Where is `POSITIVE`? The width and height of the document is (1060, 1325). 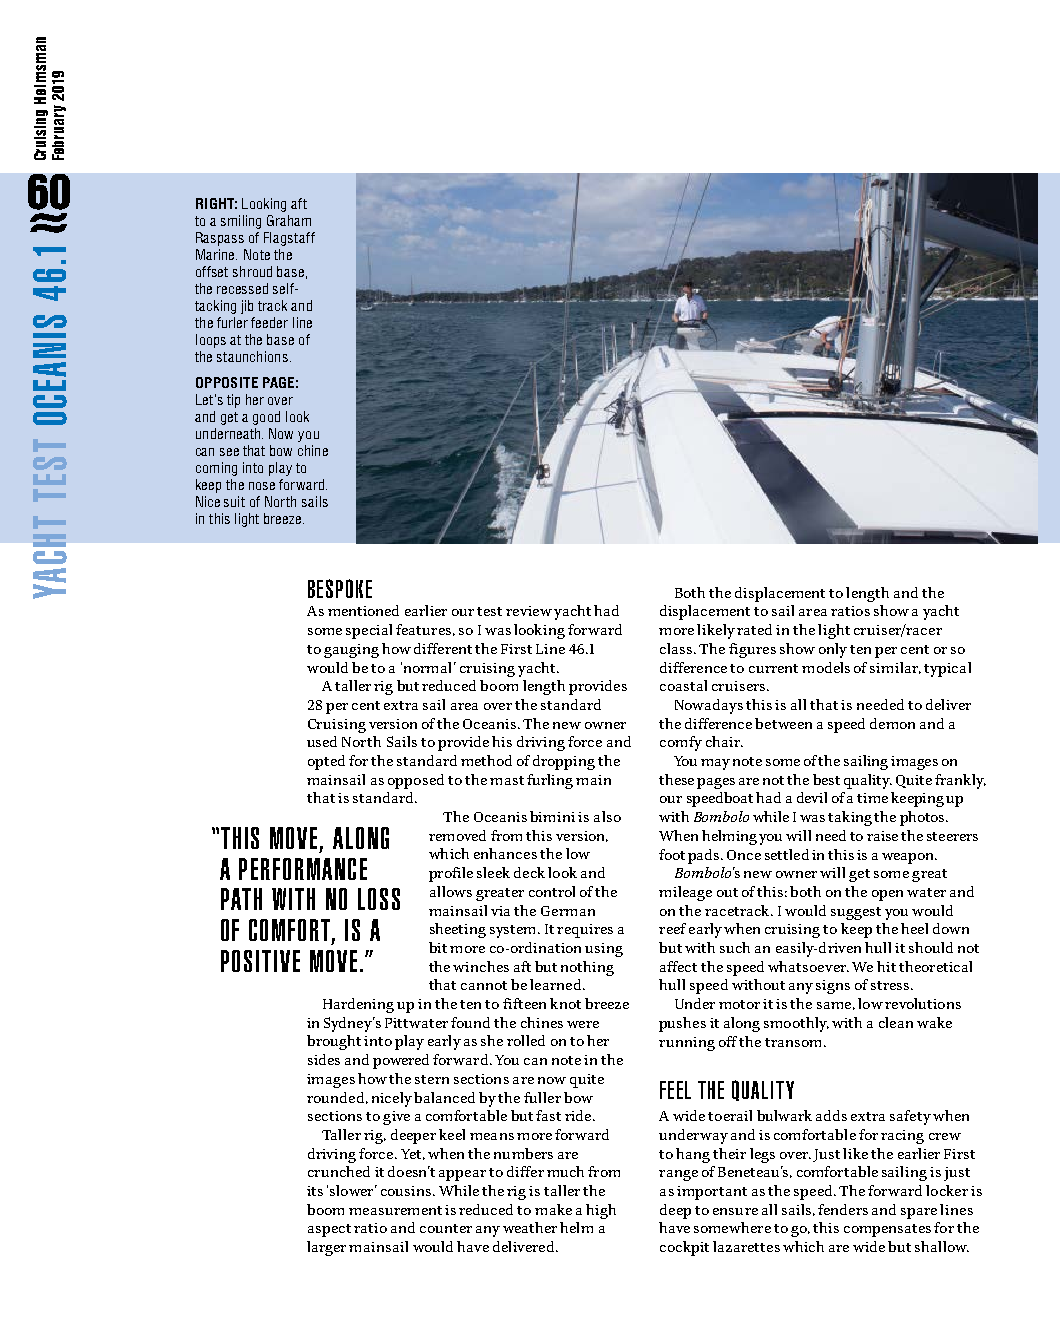 POSITIVE is located at coordinates (260, 961).
